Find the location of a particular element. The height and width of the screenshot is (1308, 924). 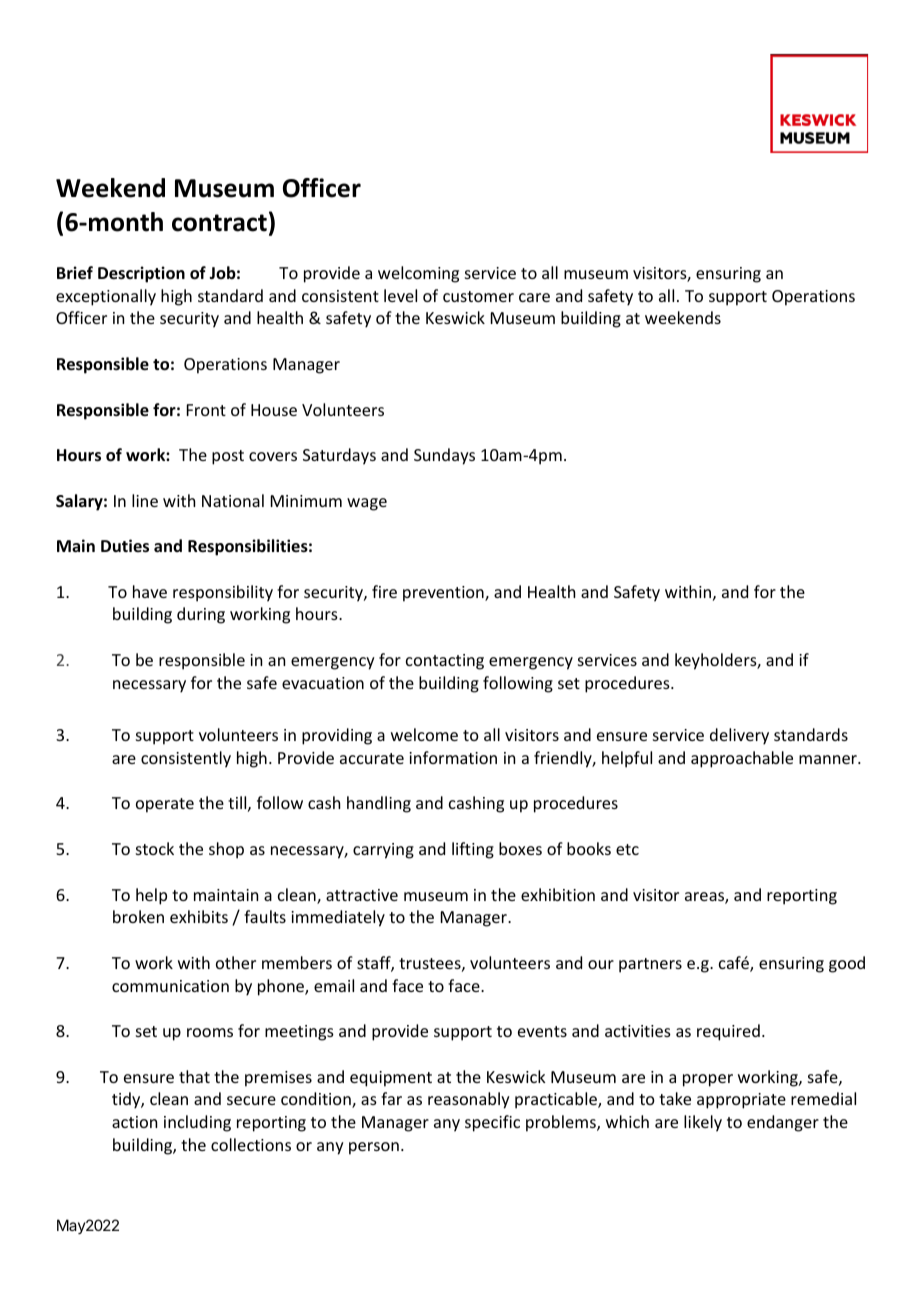

care is located at coordinates (534, 297).
